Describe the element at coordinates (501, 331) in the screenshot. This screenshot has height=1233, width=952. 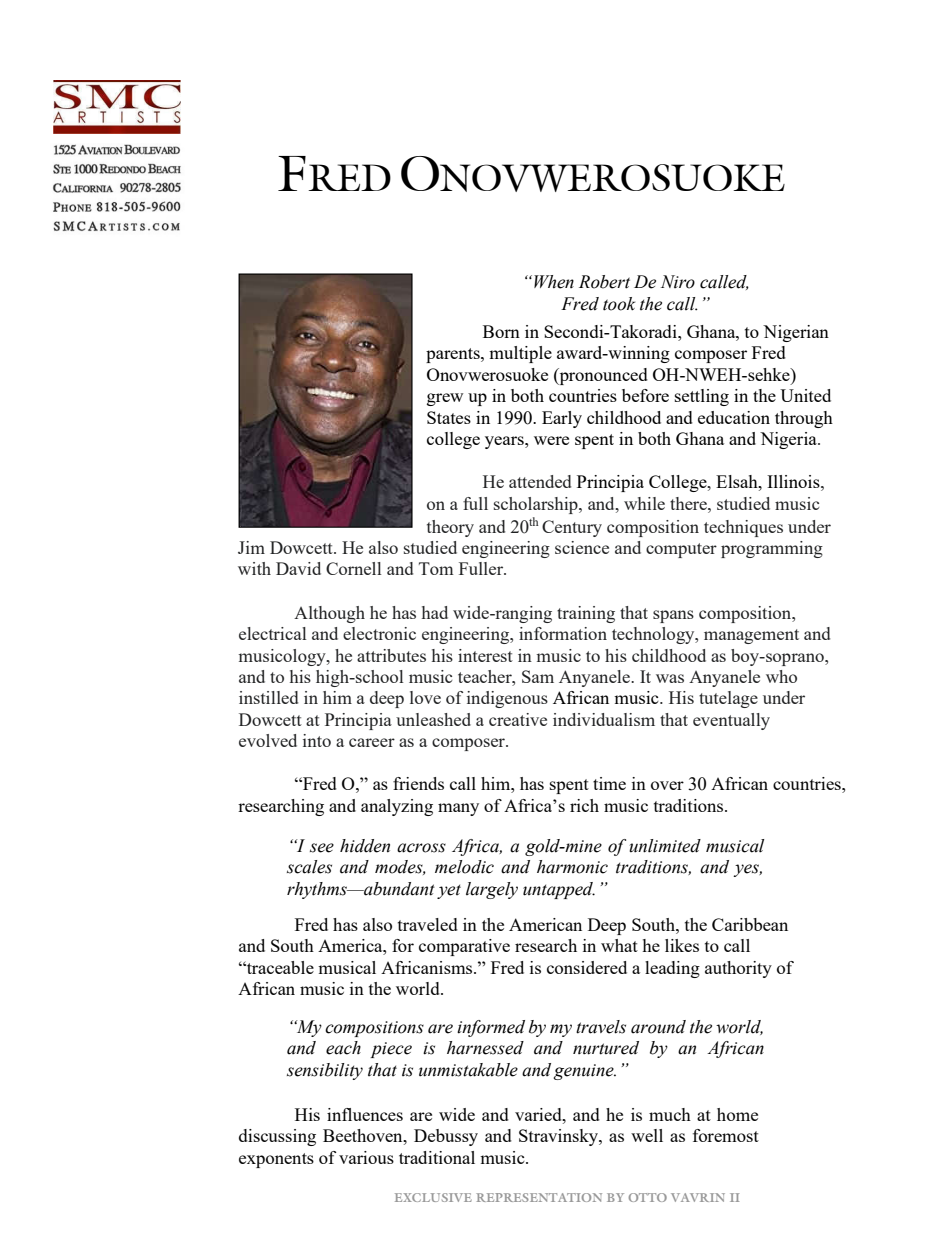
I see `Born` at that location.
